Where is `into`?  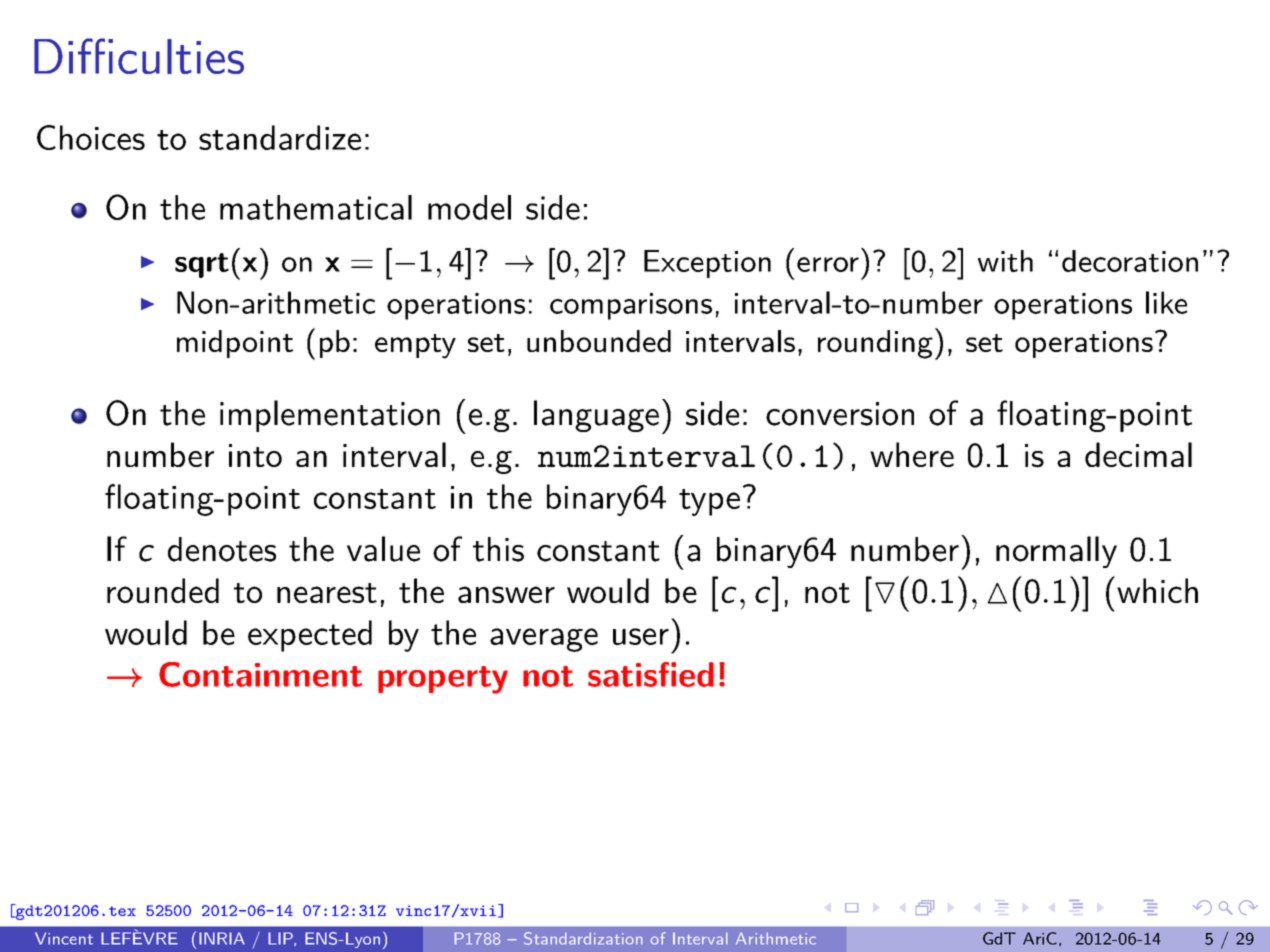 into is located at coordinates (255, 455).
